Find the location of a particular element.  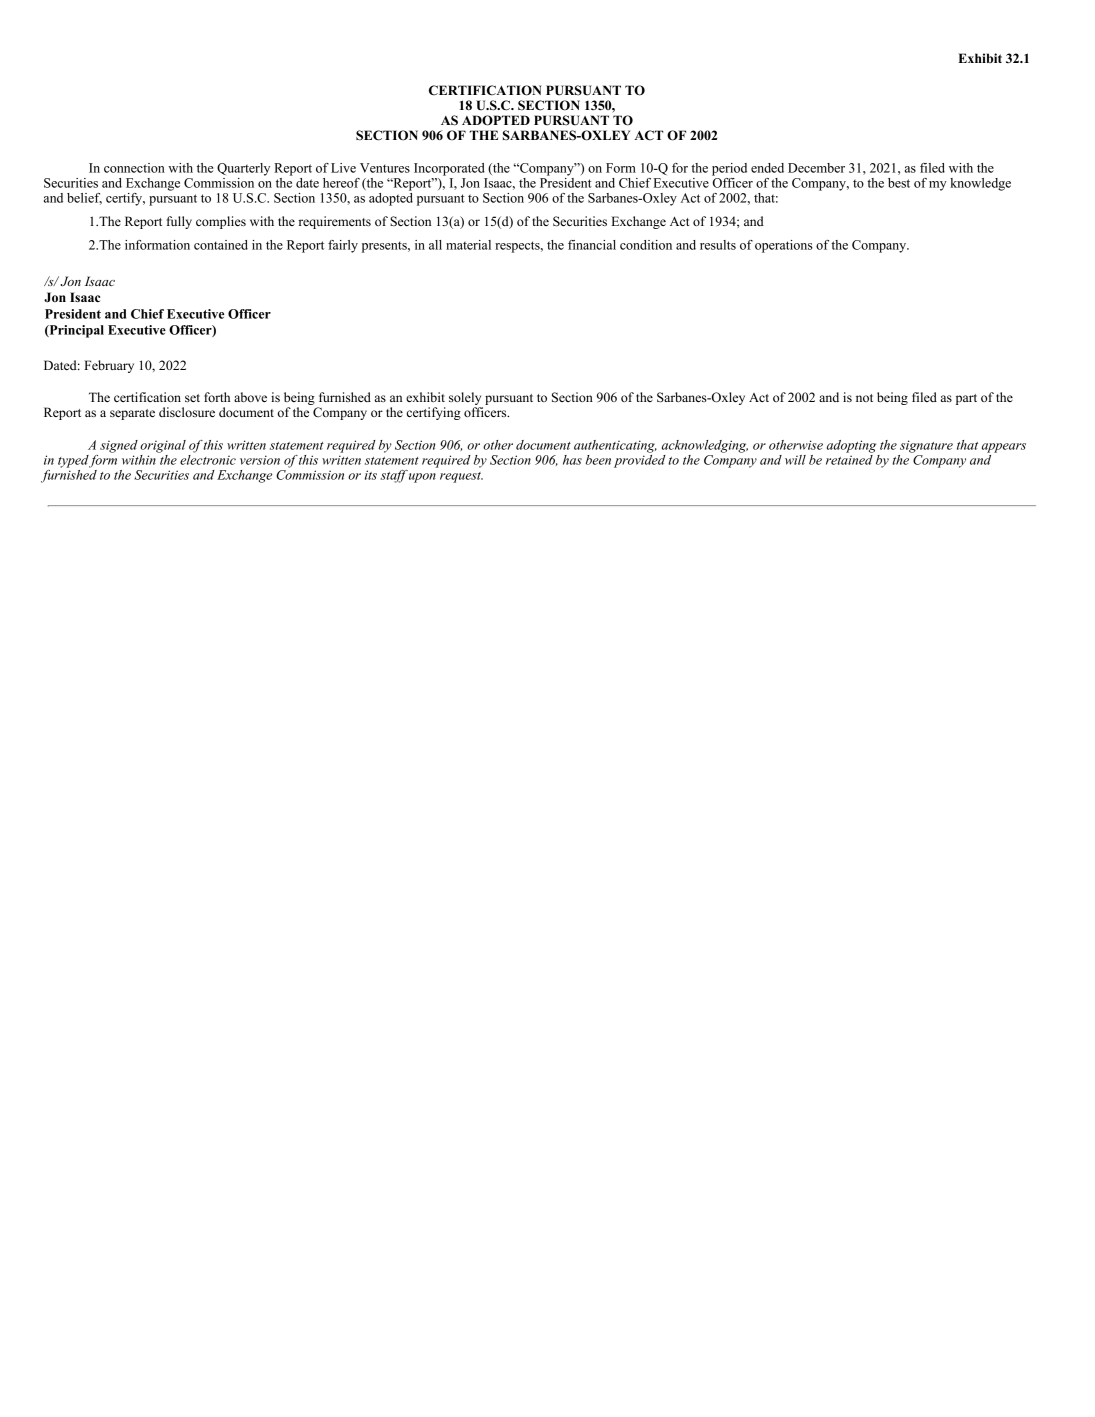

Incorporated is located at coordinates (449, 169).
